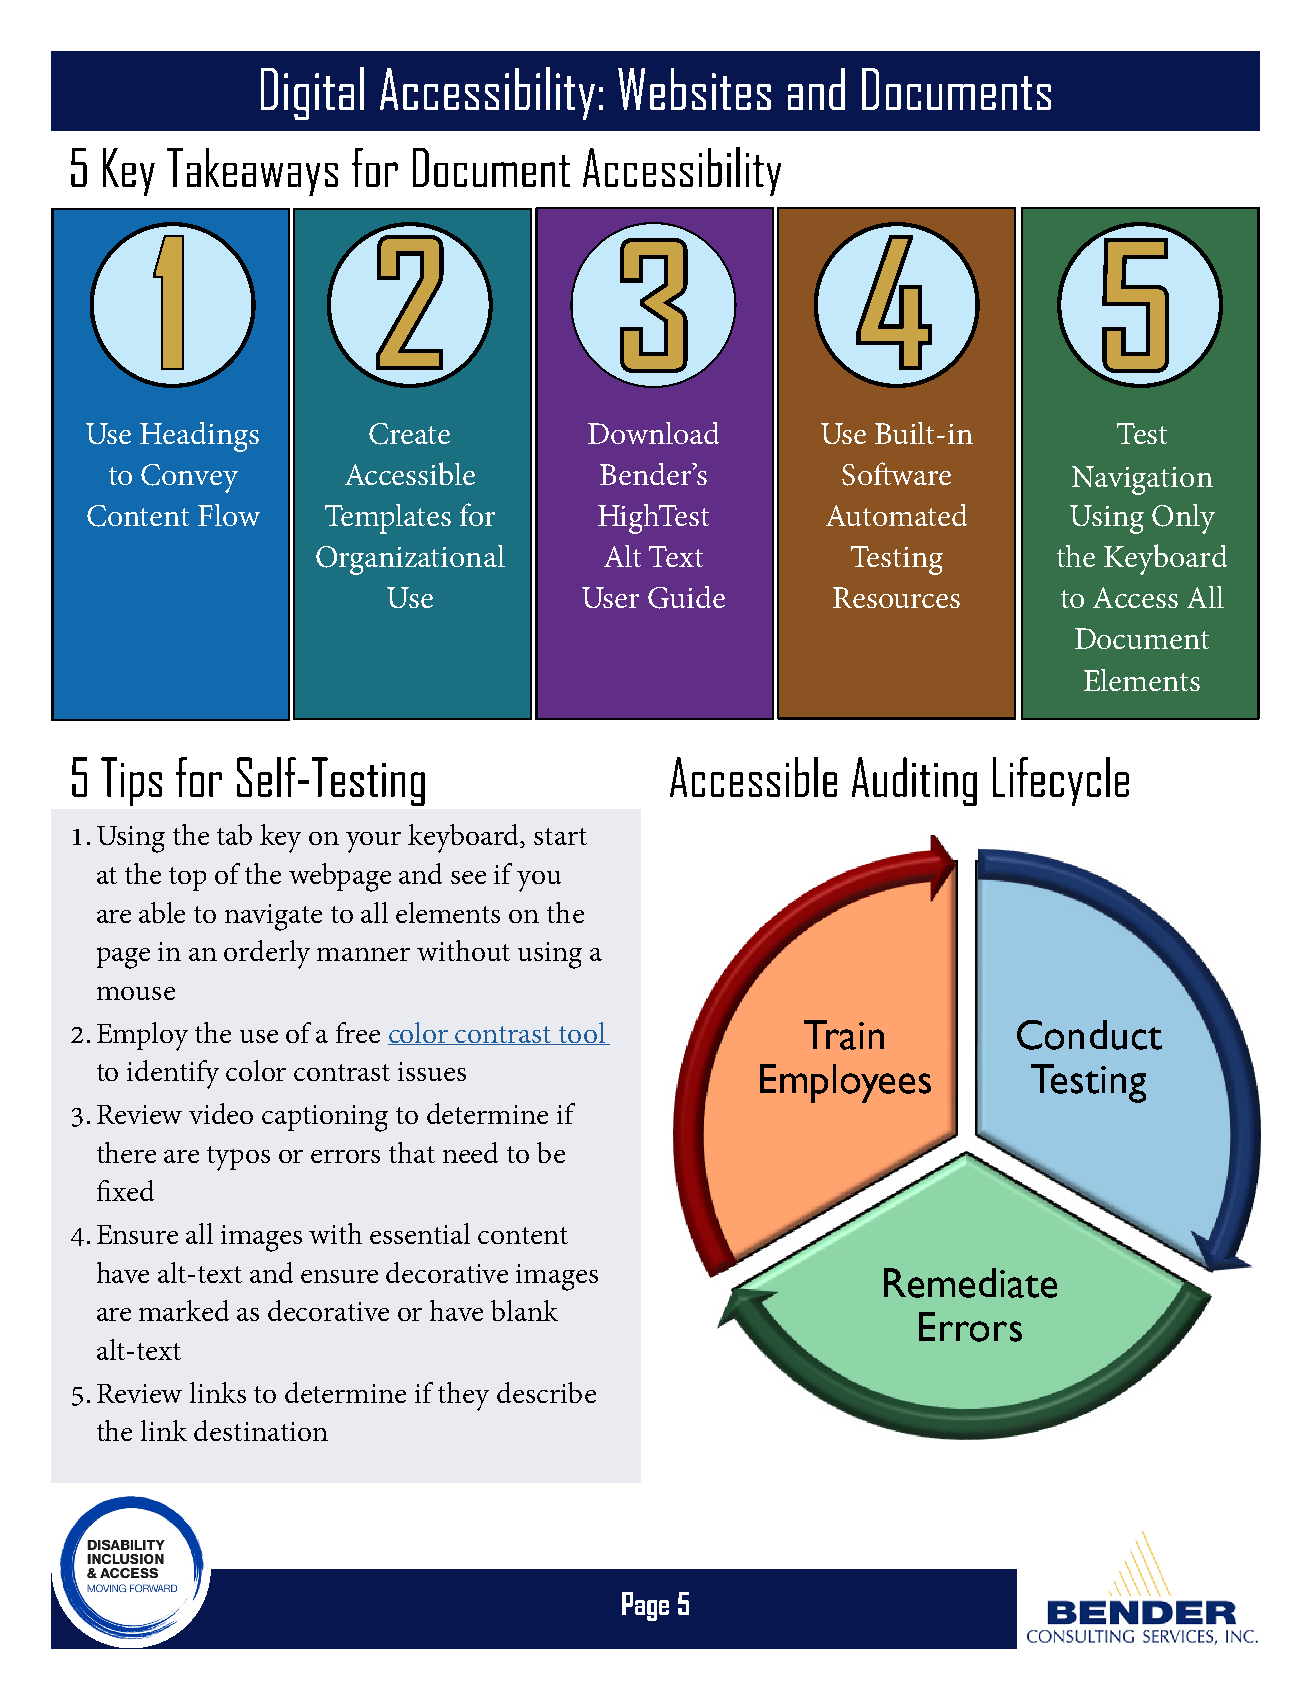  What do you see at coordinates (221, 1113) in the screenshot?
I see `video` at bounding box center [221, 1113].
